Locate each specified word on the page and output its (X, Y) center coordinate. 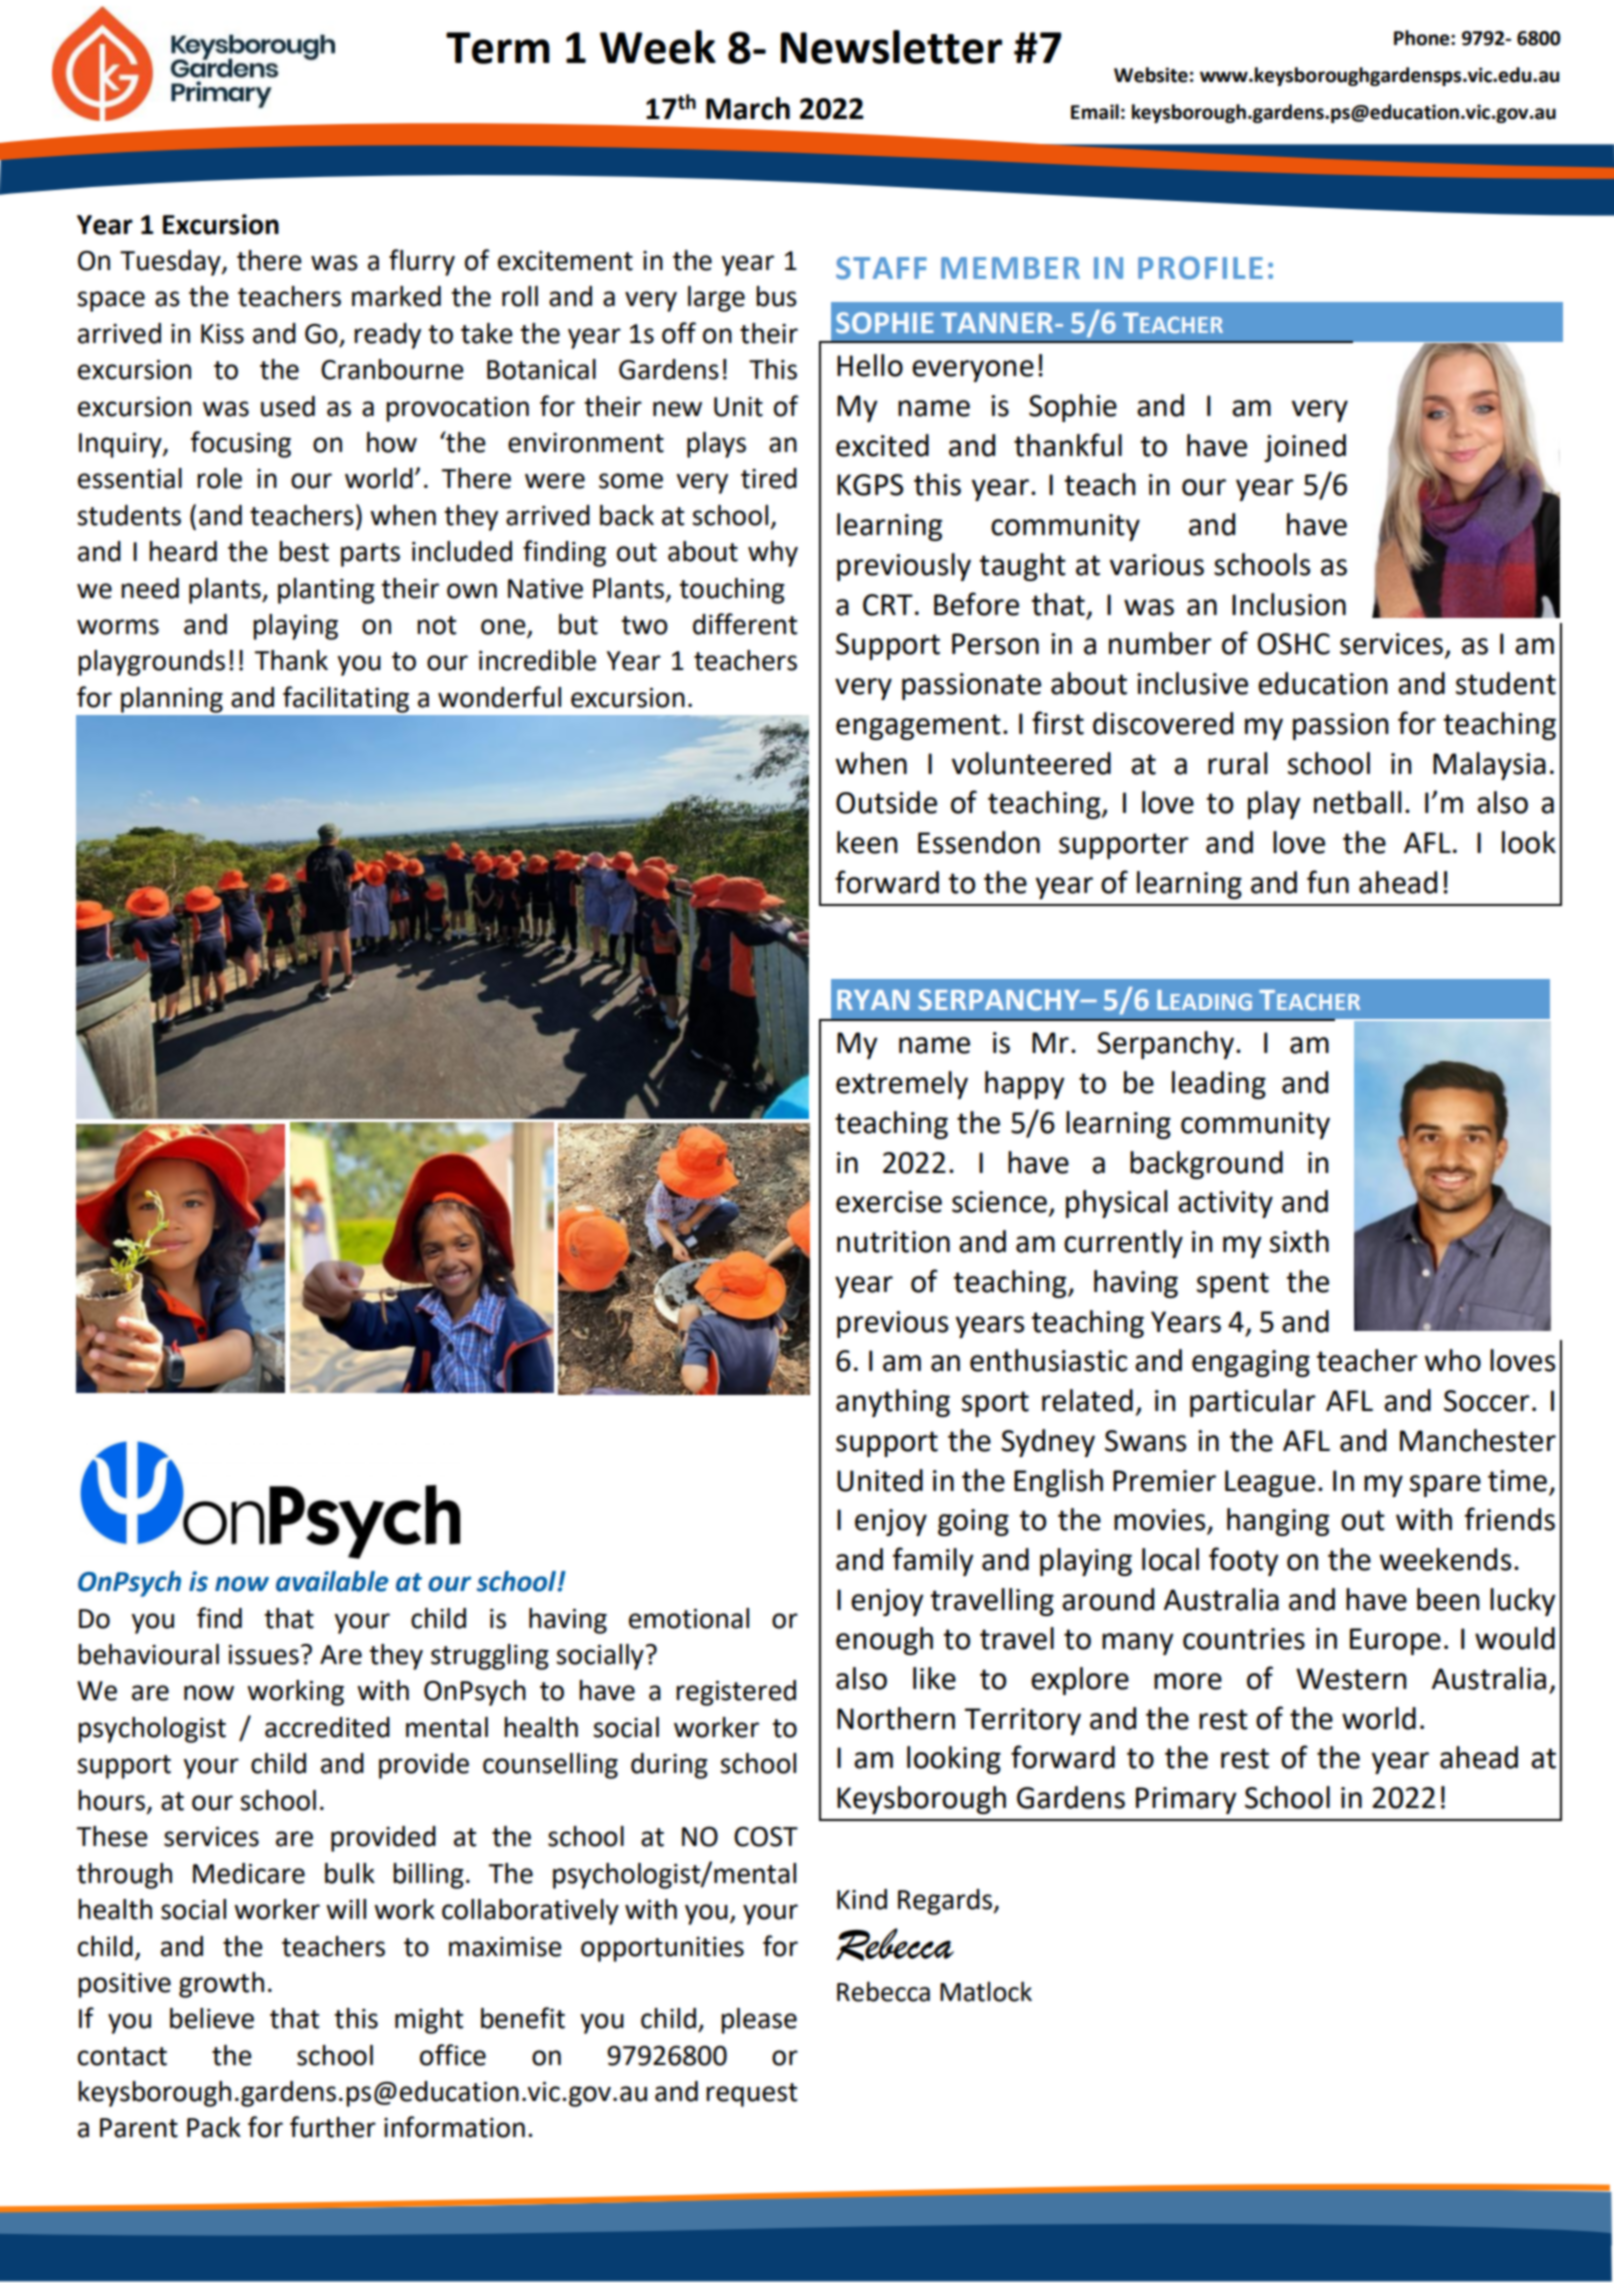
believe (212, 2018)
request (751, 2095)
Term (498, 48)
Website (1151, 75)
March (748, 108)
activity (1225, 1204)
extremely (902, 1085)
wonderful (499, 697)
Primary (1186, 1800)
